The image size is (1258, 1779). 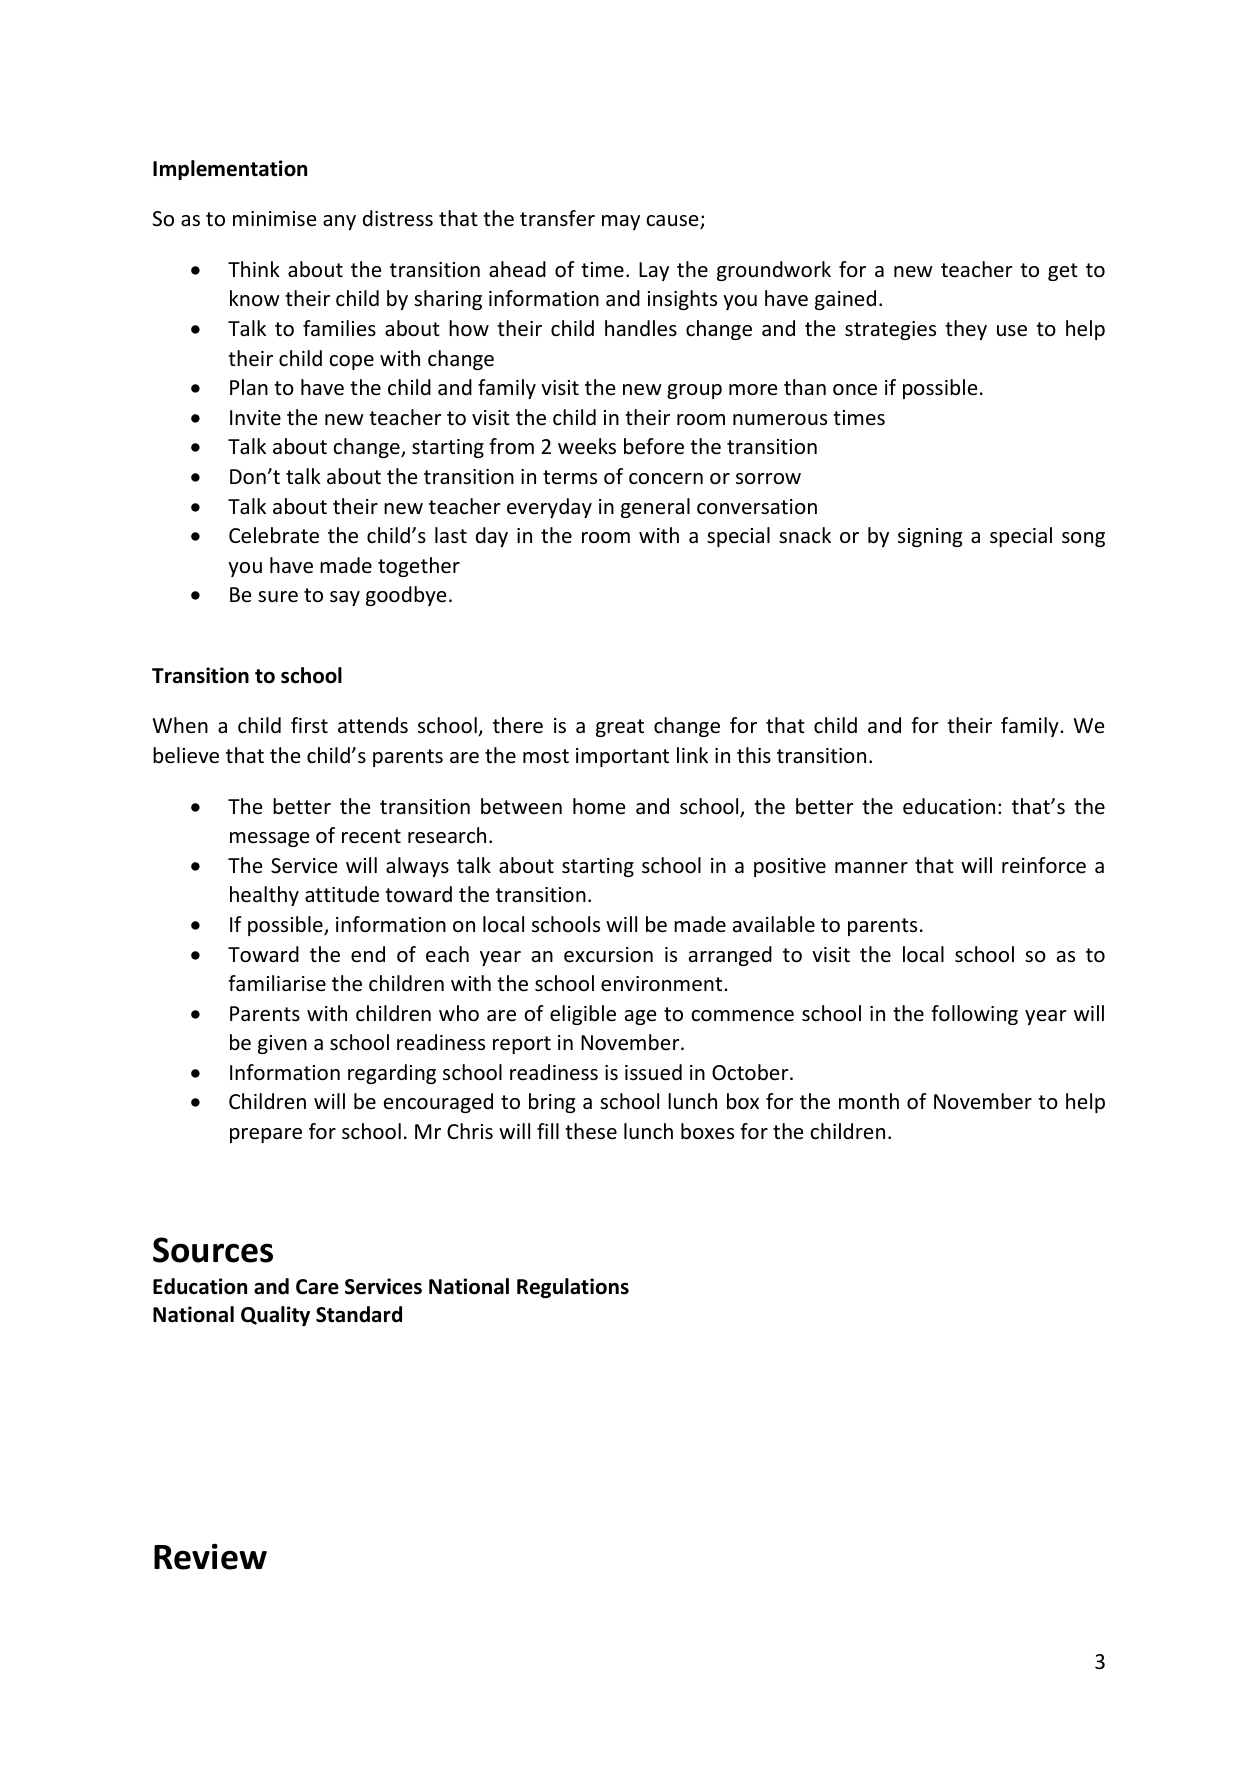 I want to click on home, so click(x=599, y=806).
